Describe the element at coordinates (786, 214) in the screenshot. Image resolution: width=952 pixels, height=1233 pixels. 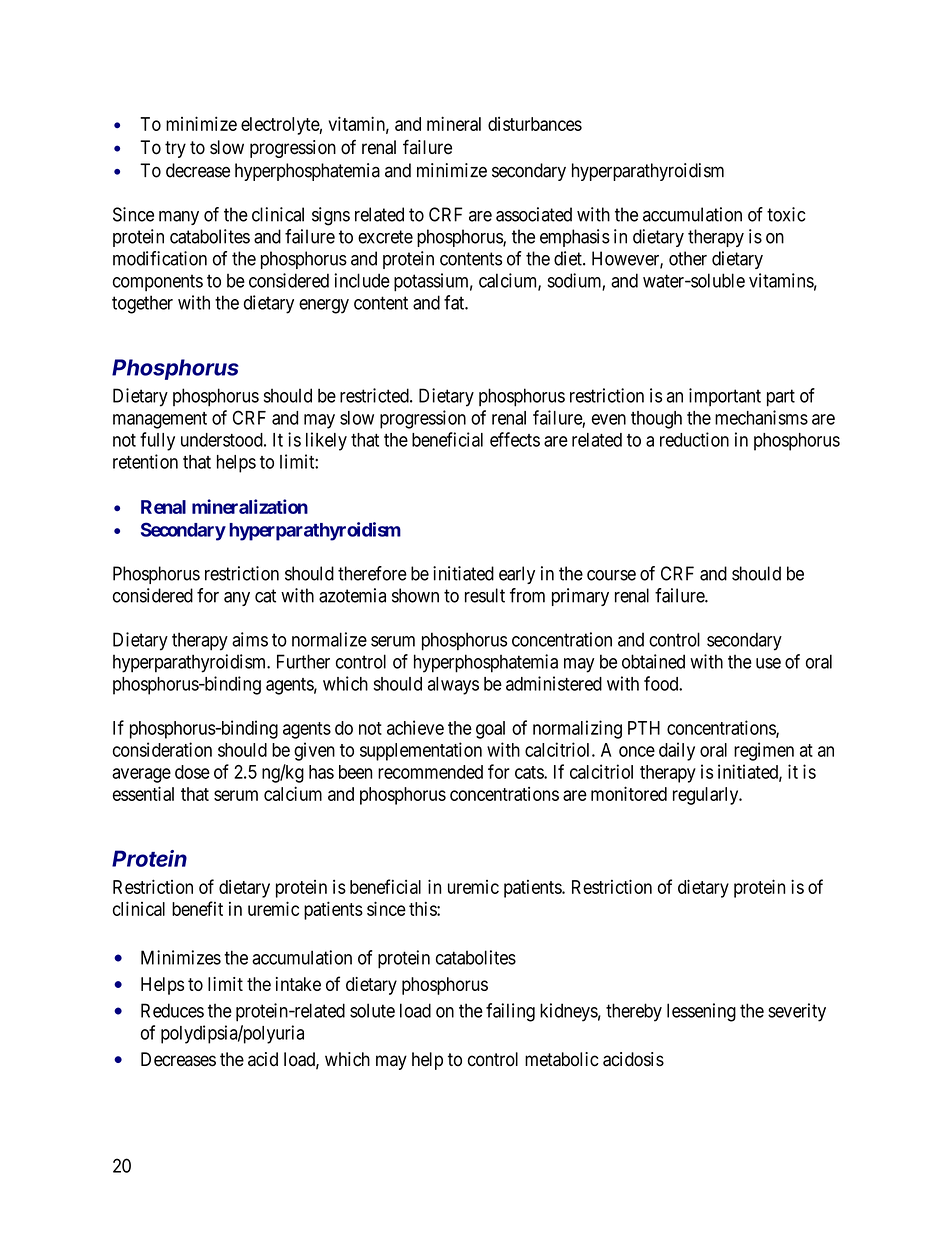
I see `toxic` at that location.
